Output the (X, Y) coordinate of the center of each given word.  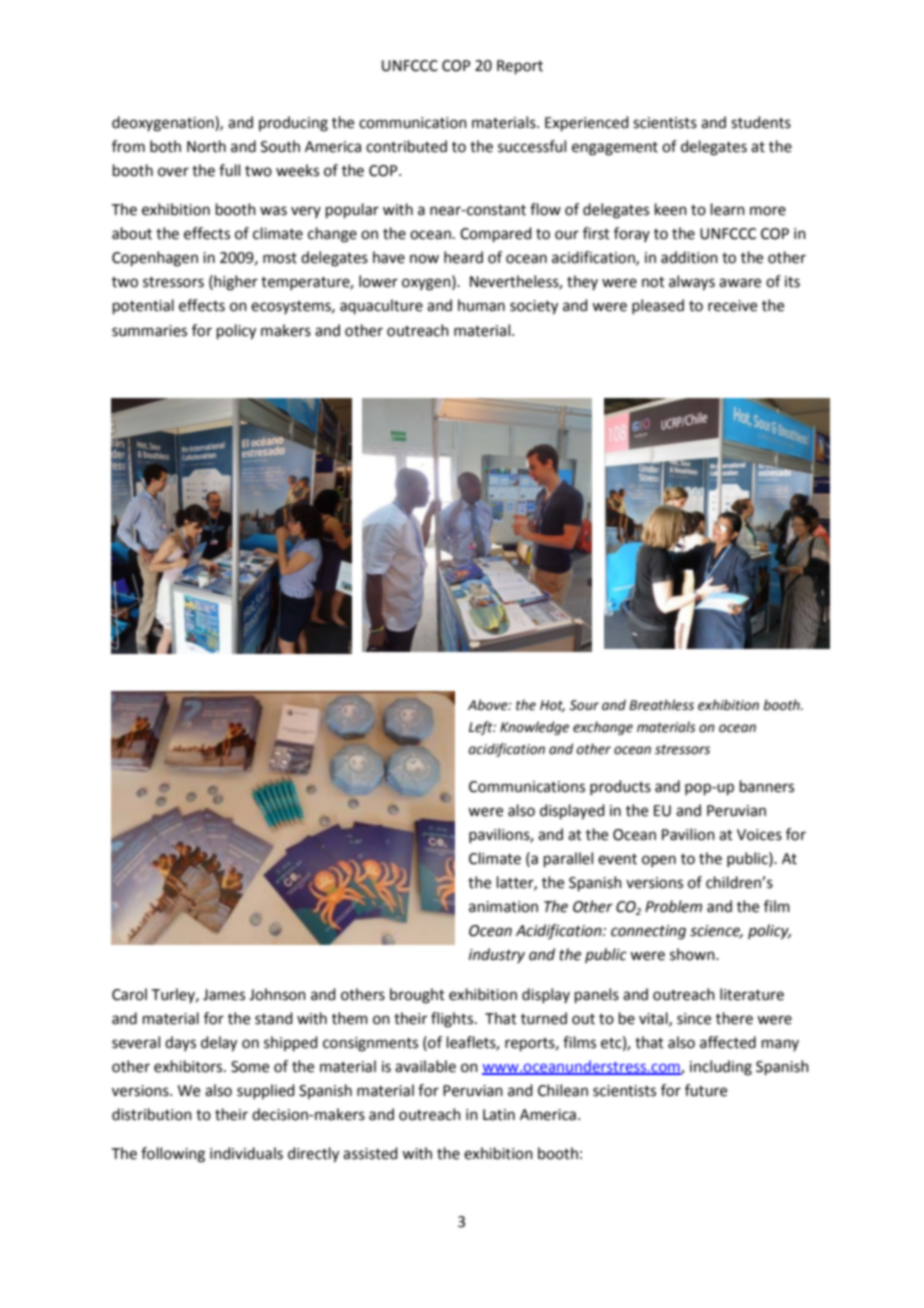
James (224, 995)
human (481, 305)
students (761, 122)
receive (732, 306)
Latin (499, 1115)
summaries (149, 331)
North (206, 146)
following (173, 1155)
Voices (759, 835)
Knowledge (534, 728)
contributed (406, 146)
